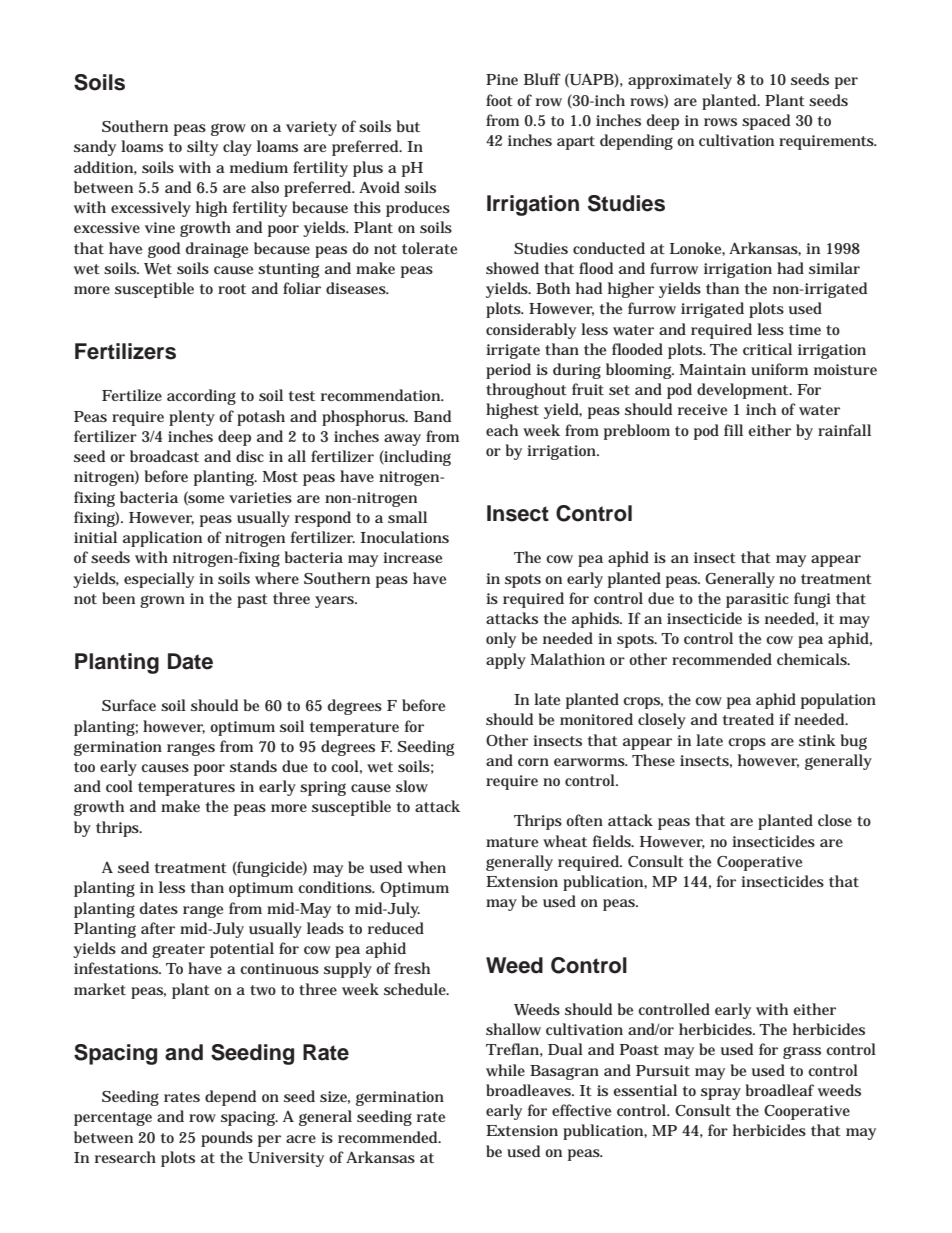 The width and height of the screenshot is (952, 1233). What do you see at coordinates (202, 148) in the screenshot?
I see `silty` at bounding box center [202, 148].
